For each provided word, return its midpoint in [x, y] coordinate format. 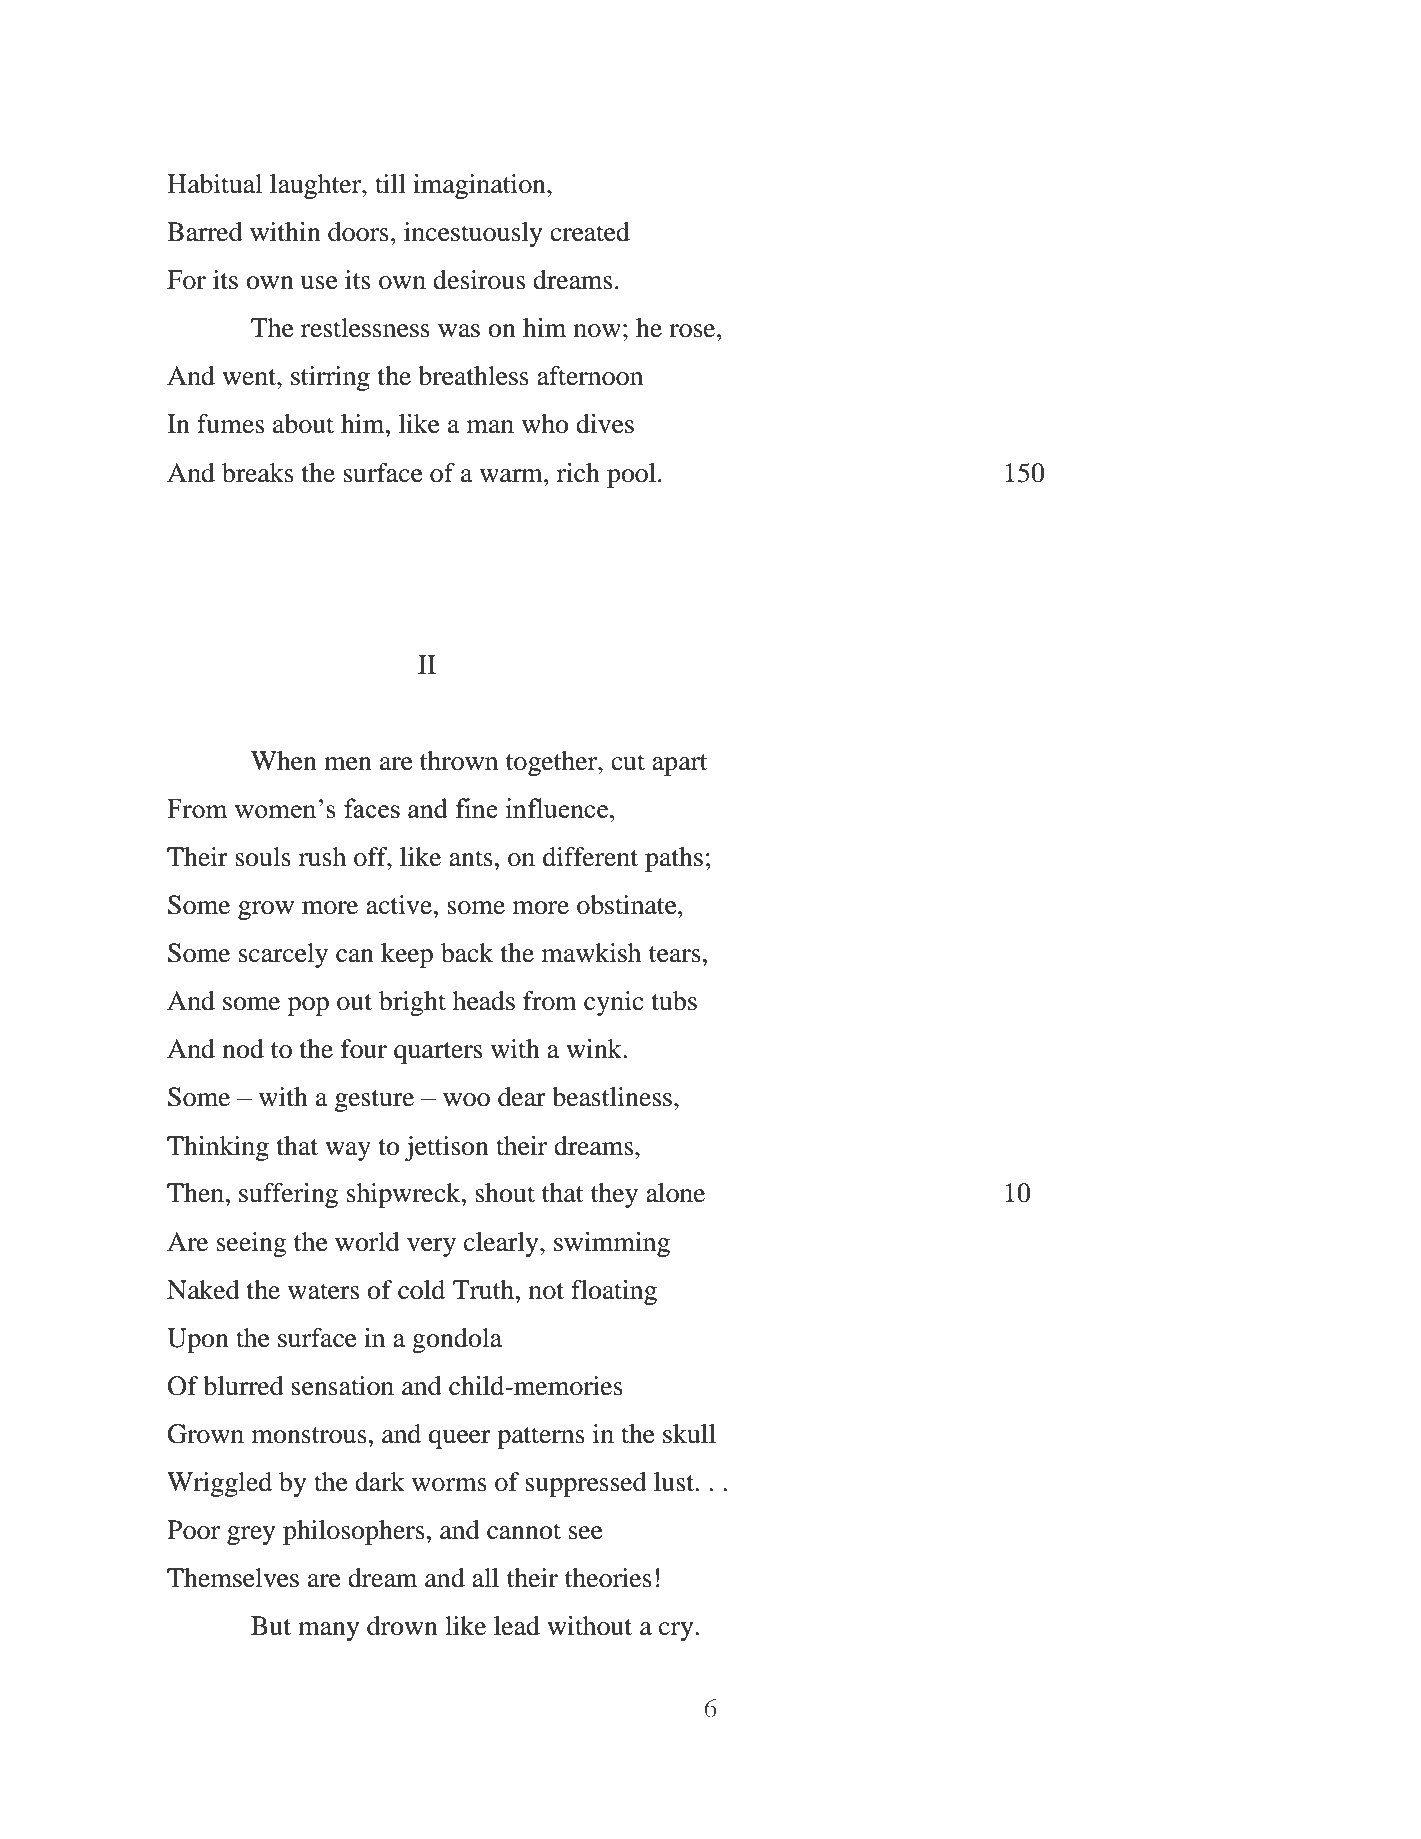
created [590, 232]
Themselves [233, 1578]
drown [402, 1626]
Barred [205, 232]
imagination [480, 186]
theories [608, 1578]
